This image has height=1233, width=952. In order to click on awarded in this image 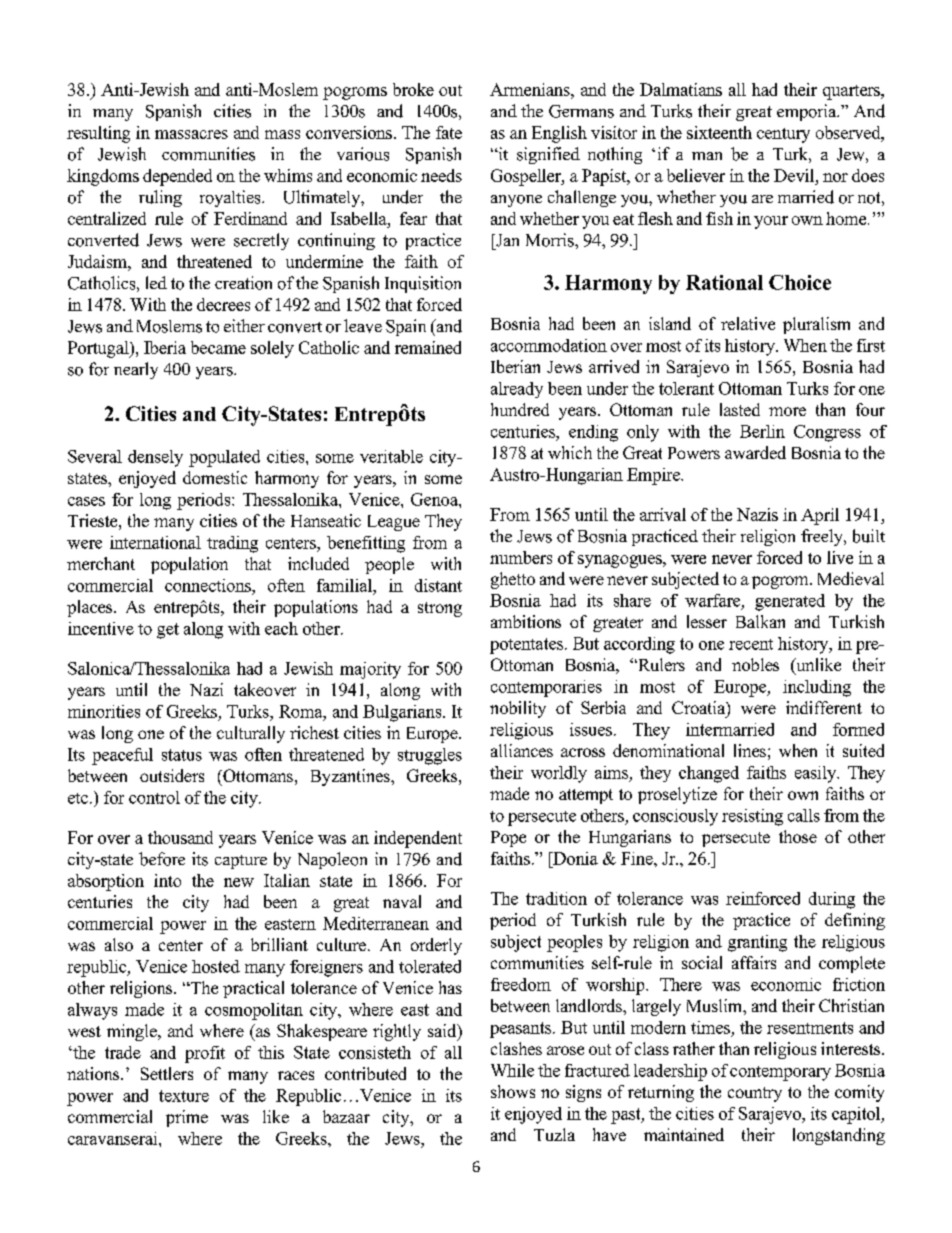, I will do `click(755, 452)`.
